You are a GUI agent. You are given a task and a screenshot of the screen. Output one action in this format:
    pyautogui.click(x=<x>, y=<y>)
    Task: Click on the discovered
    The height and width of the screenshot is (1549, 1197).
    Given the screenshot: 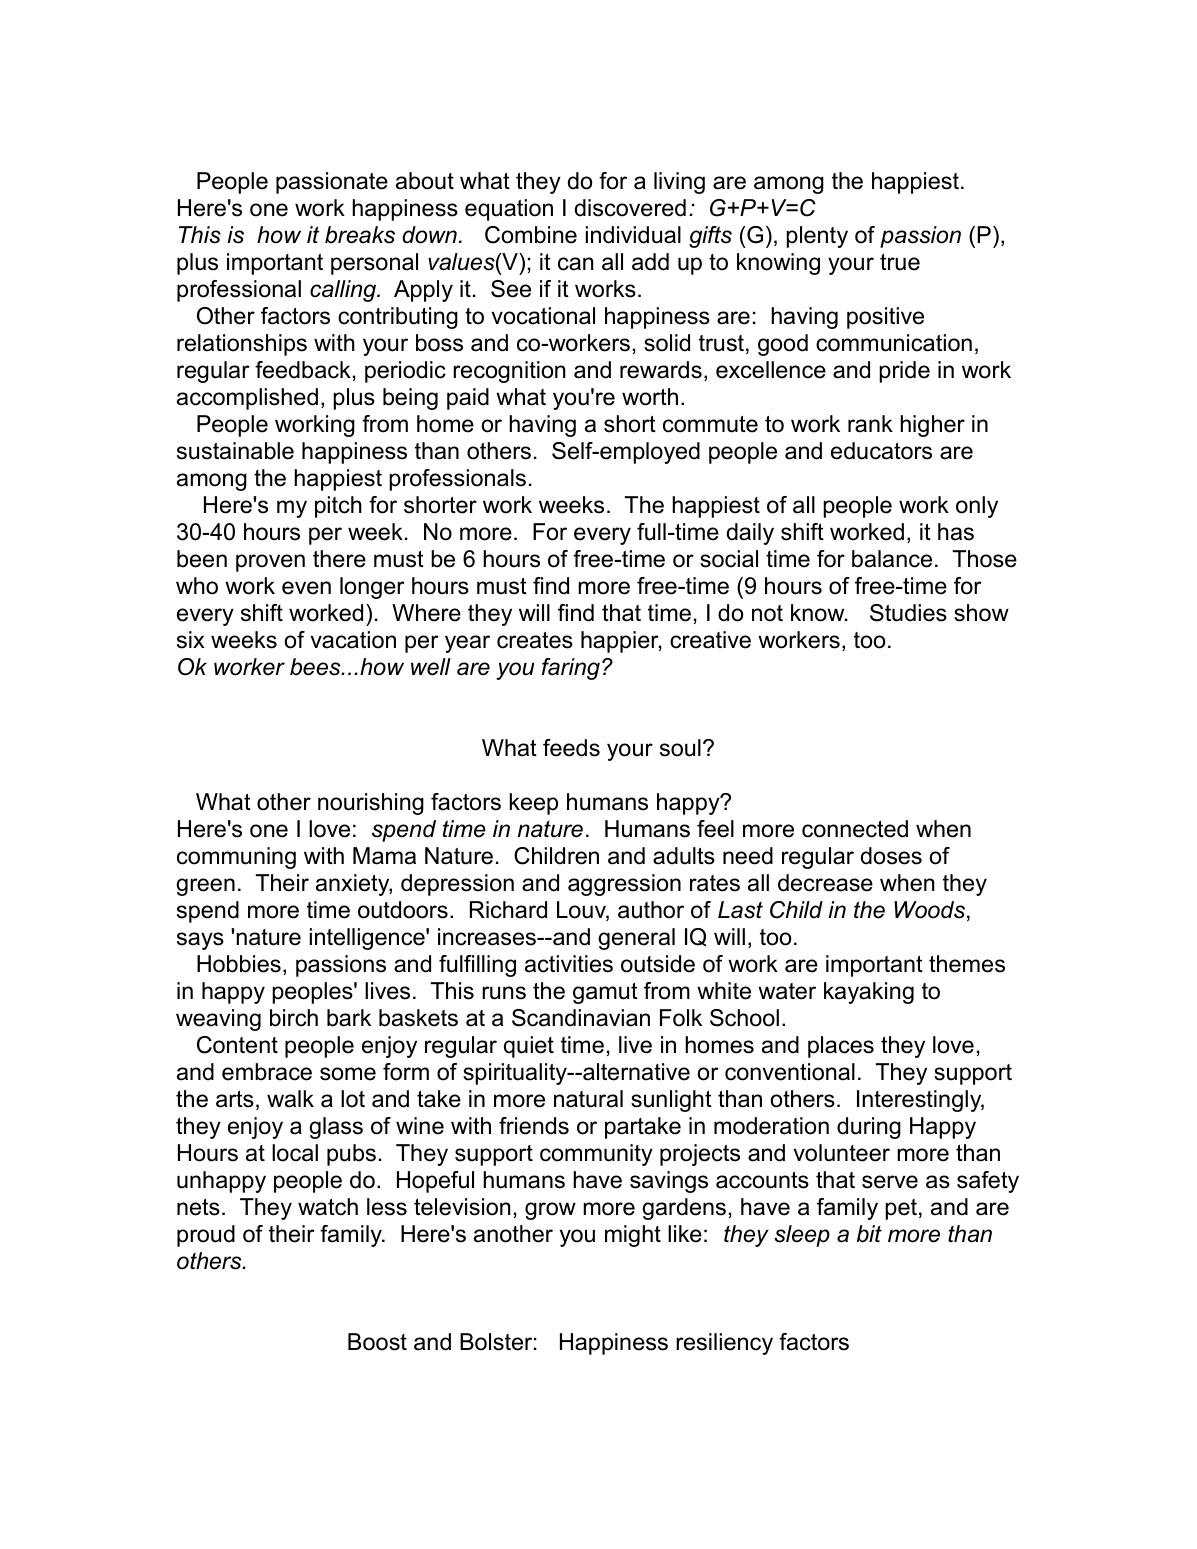 What is the action you would take?
    pyautogui.click(x=630, y=208)
